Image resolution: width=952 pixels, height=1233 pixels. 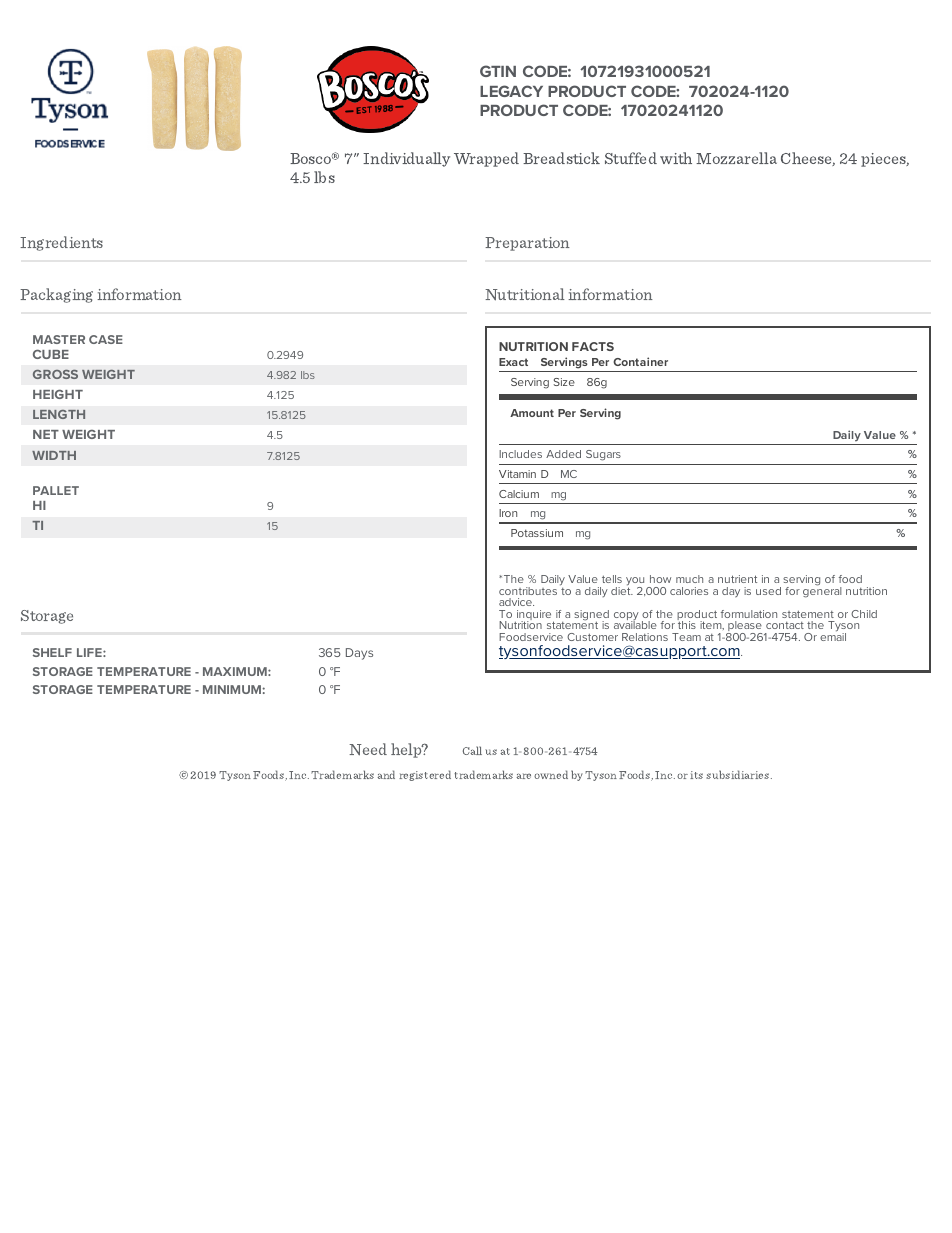 What do you see at coordinates (56, 295) in the image?
I see `Packaging` at bounding box center [56, 295].
